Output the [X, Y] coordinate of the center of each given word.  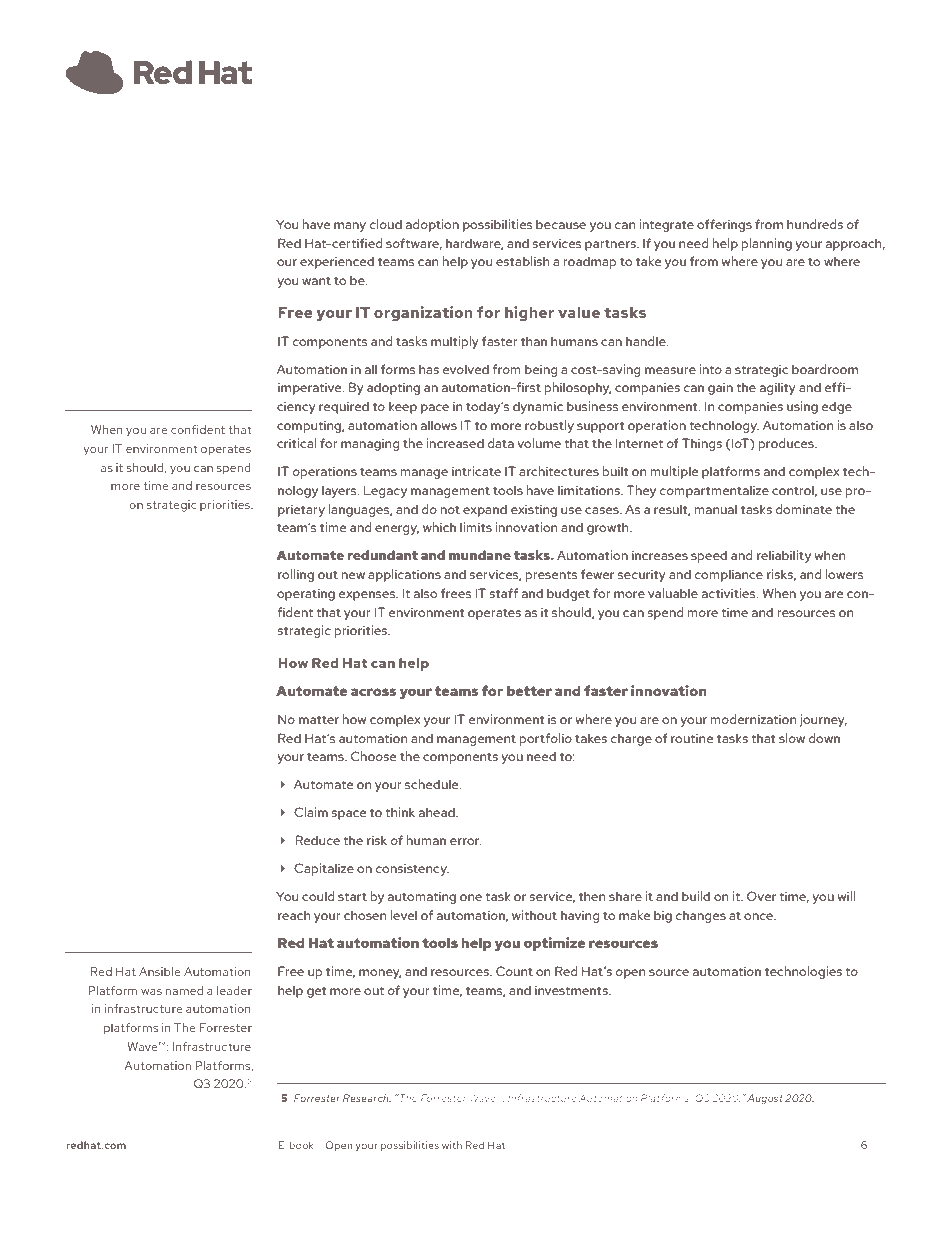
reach [294, 915]
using [802, 407]
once [759, 916]
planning [767, 244]
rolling [296, 575]
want [316, 281]
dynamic [538, 407]
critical [296, 443]
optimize [554, 944]
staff [503, 593]
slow [792, 738]
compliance [729, 575]
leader [234, 990]
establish [522, 261]
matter [319, 720]
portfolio [546, 739]
